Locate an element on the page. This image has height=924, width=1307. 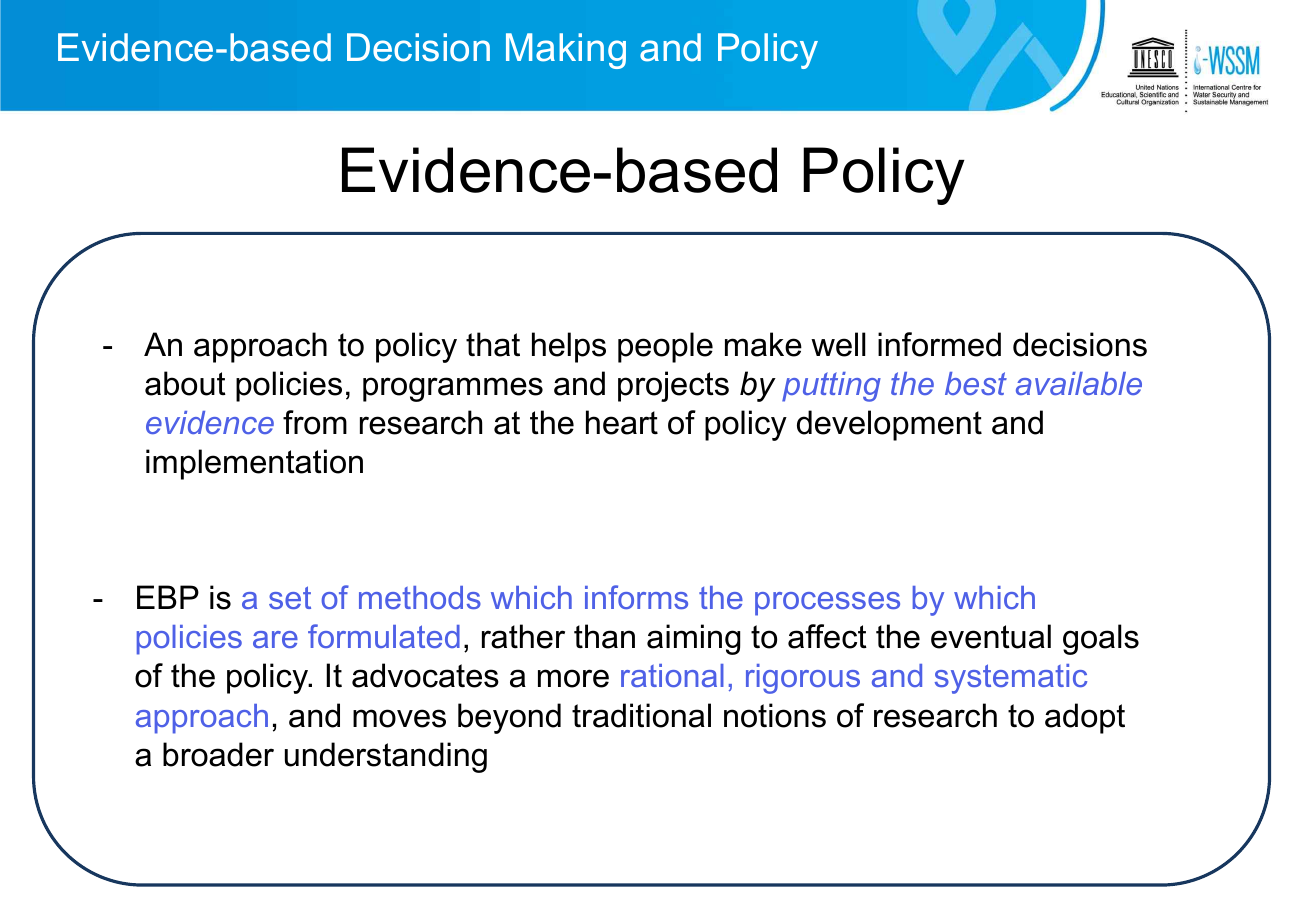
informs is located at coordinates (636, 597).
